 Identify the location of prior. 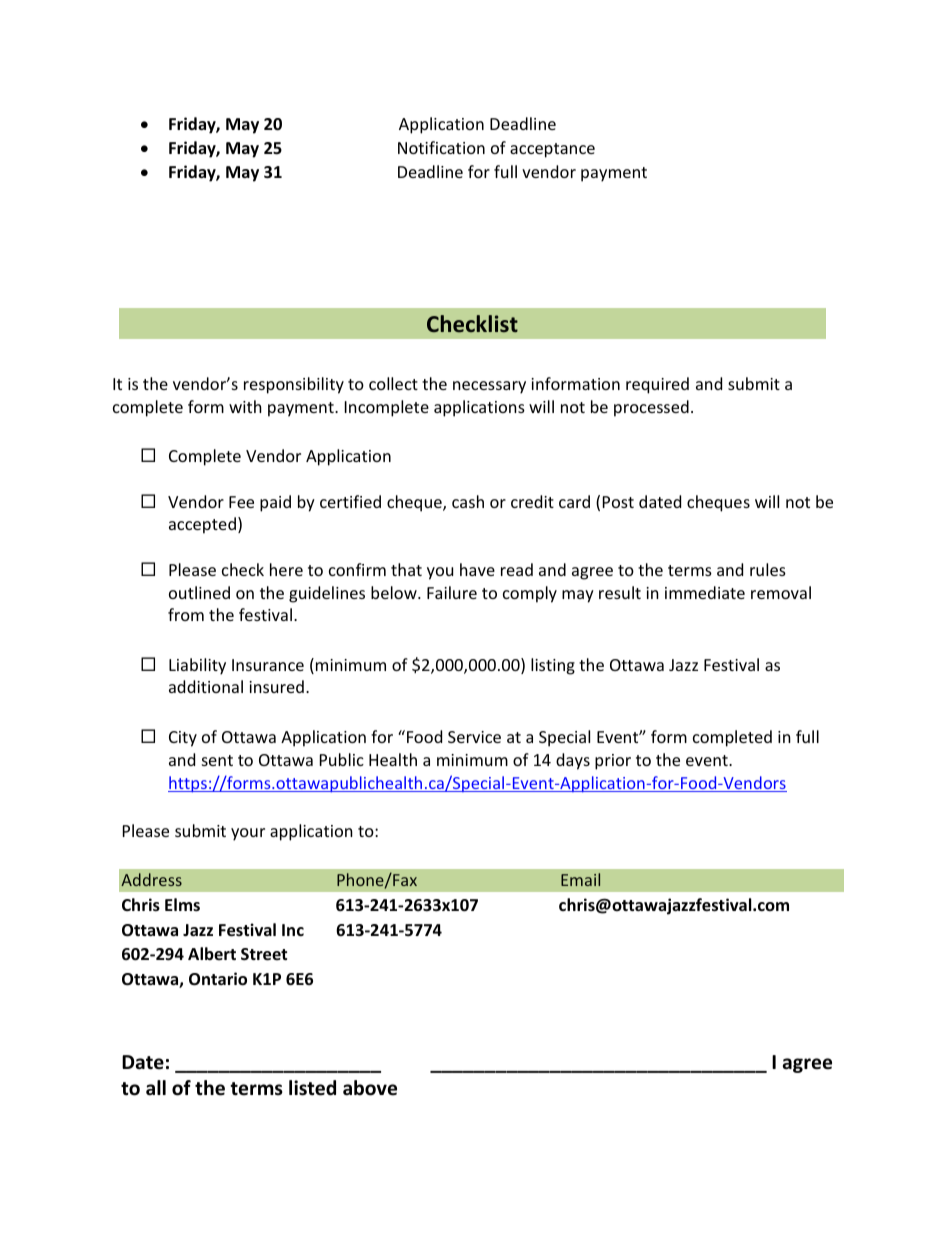
(613, 762).
